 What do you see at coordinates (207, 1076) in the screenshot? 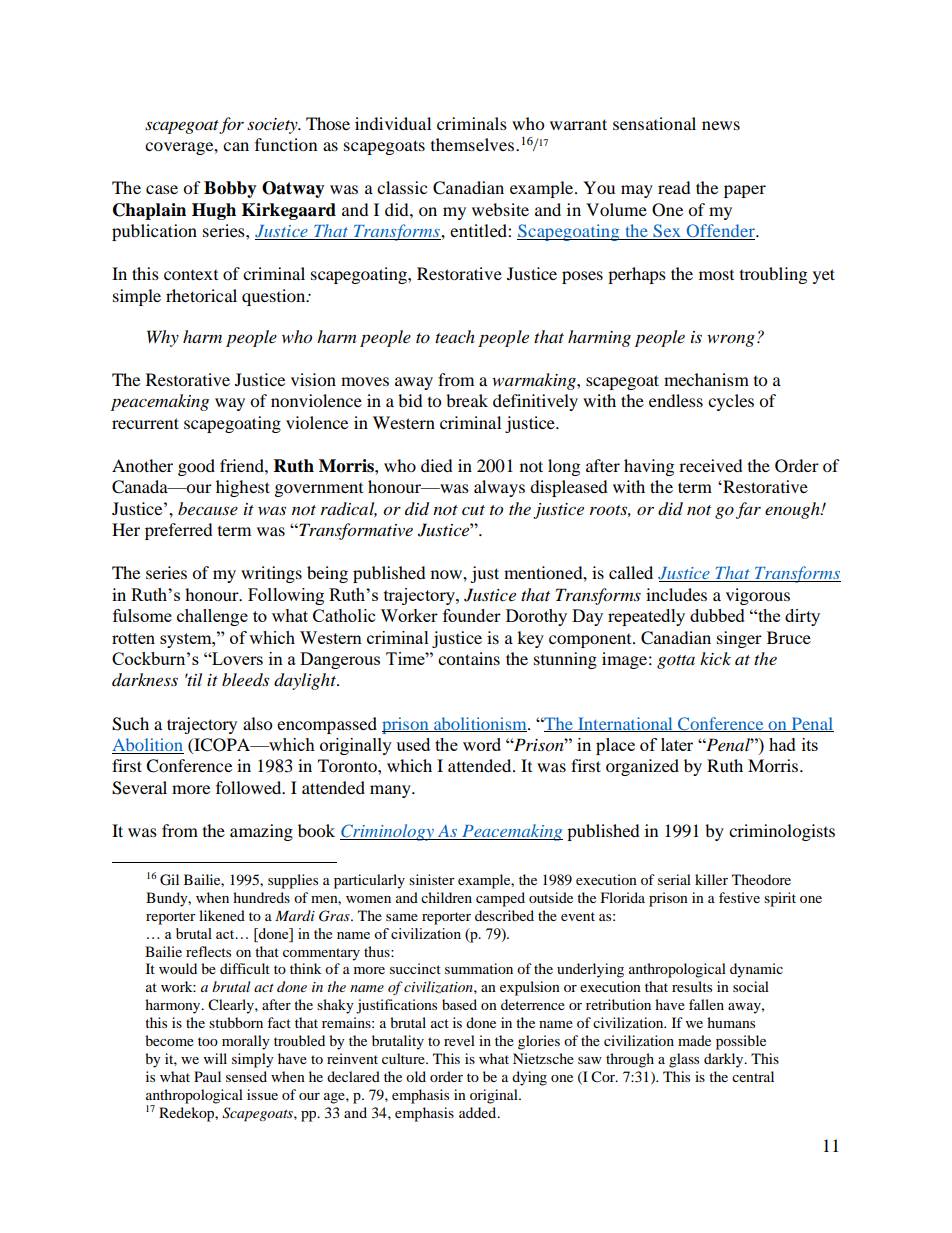
I see `Paul` at bounding box center [207, 1076].
